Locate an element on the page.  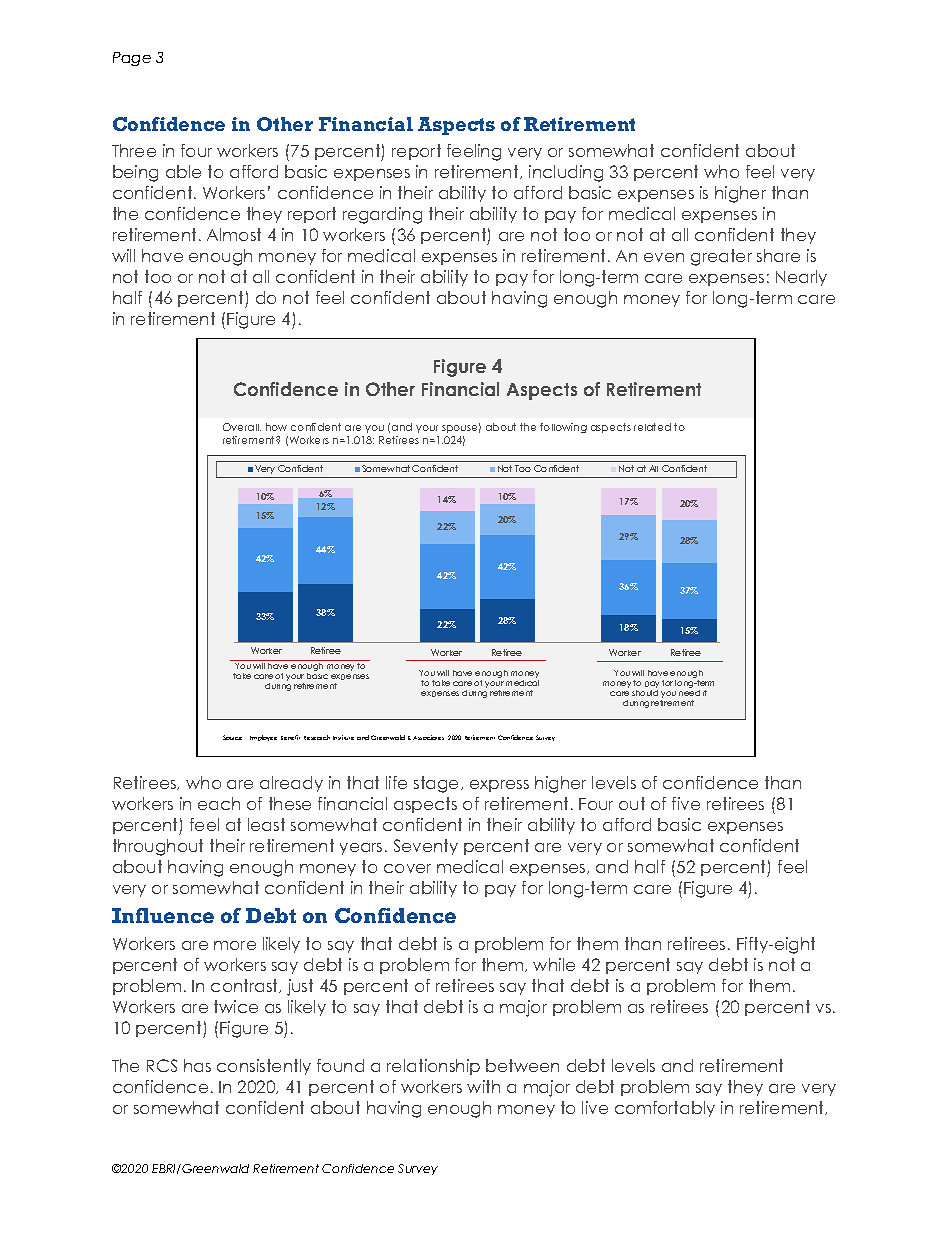
need is located at coordinates (689, 693).
